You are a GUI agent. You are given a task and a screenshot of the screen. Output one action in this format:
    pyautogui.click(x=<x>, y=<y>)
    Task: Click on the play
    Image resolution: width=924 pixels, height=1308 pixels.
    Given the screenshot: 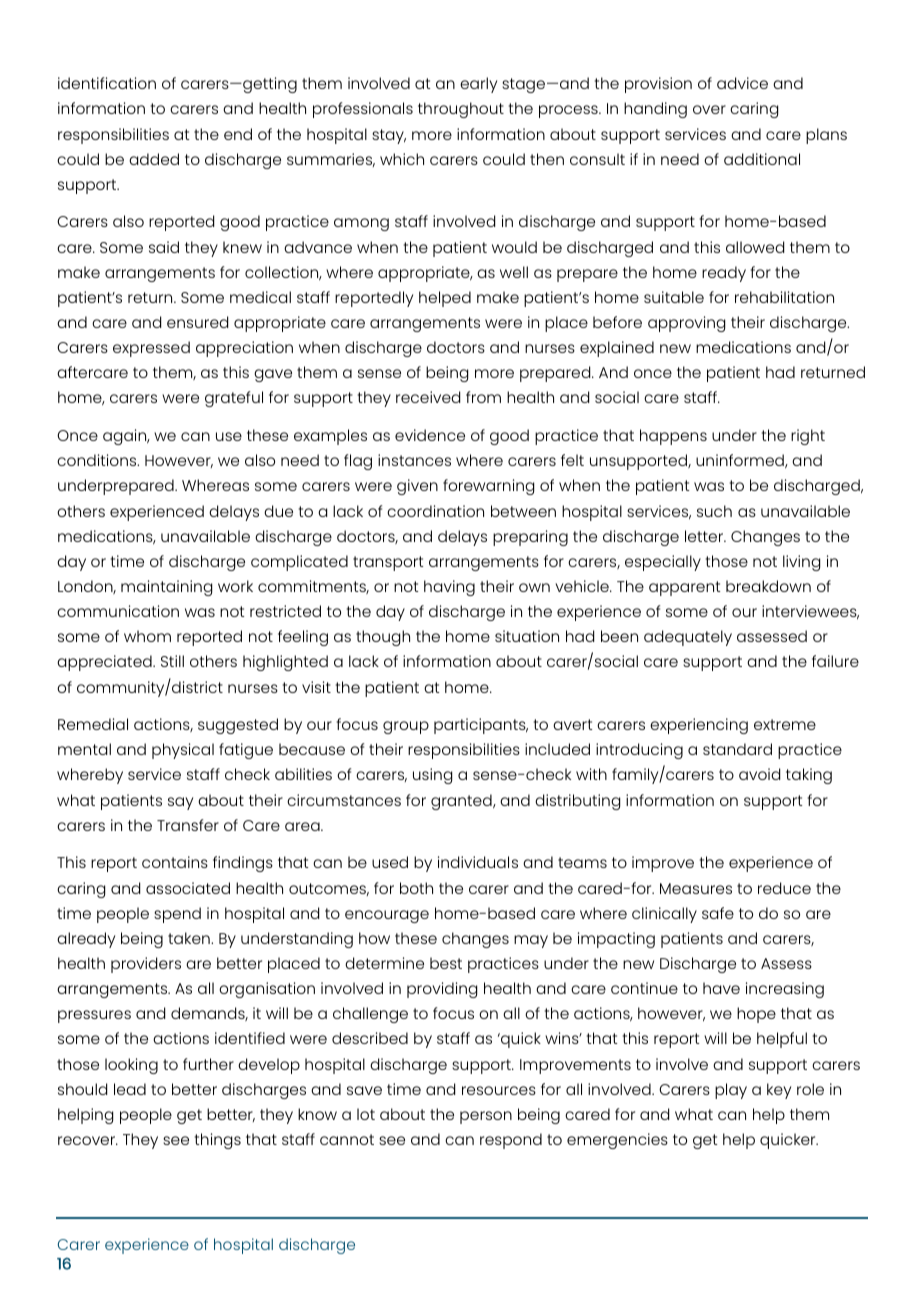 What is the action you would take?
    pyautogui.click(x=731, y=1091)
